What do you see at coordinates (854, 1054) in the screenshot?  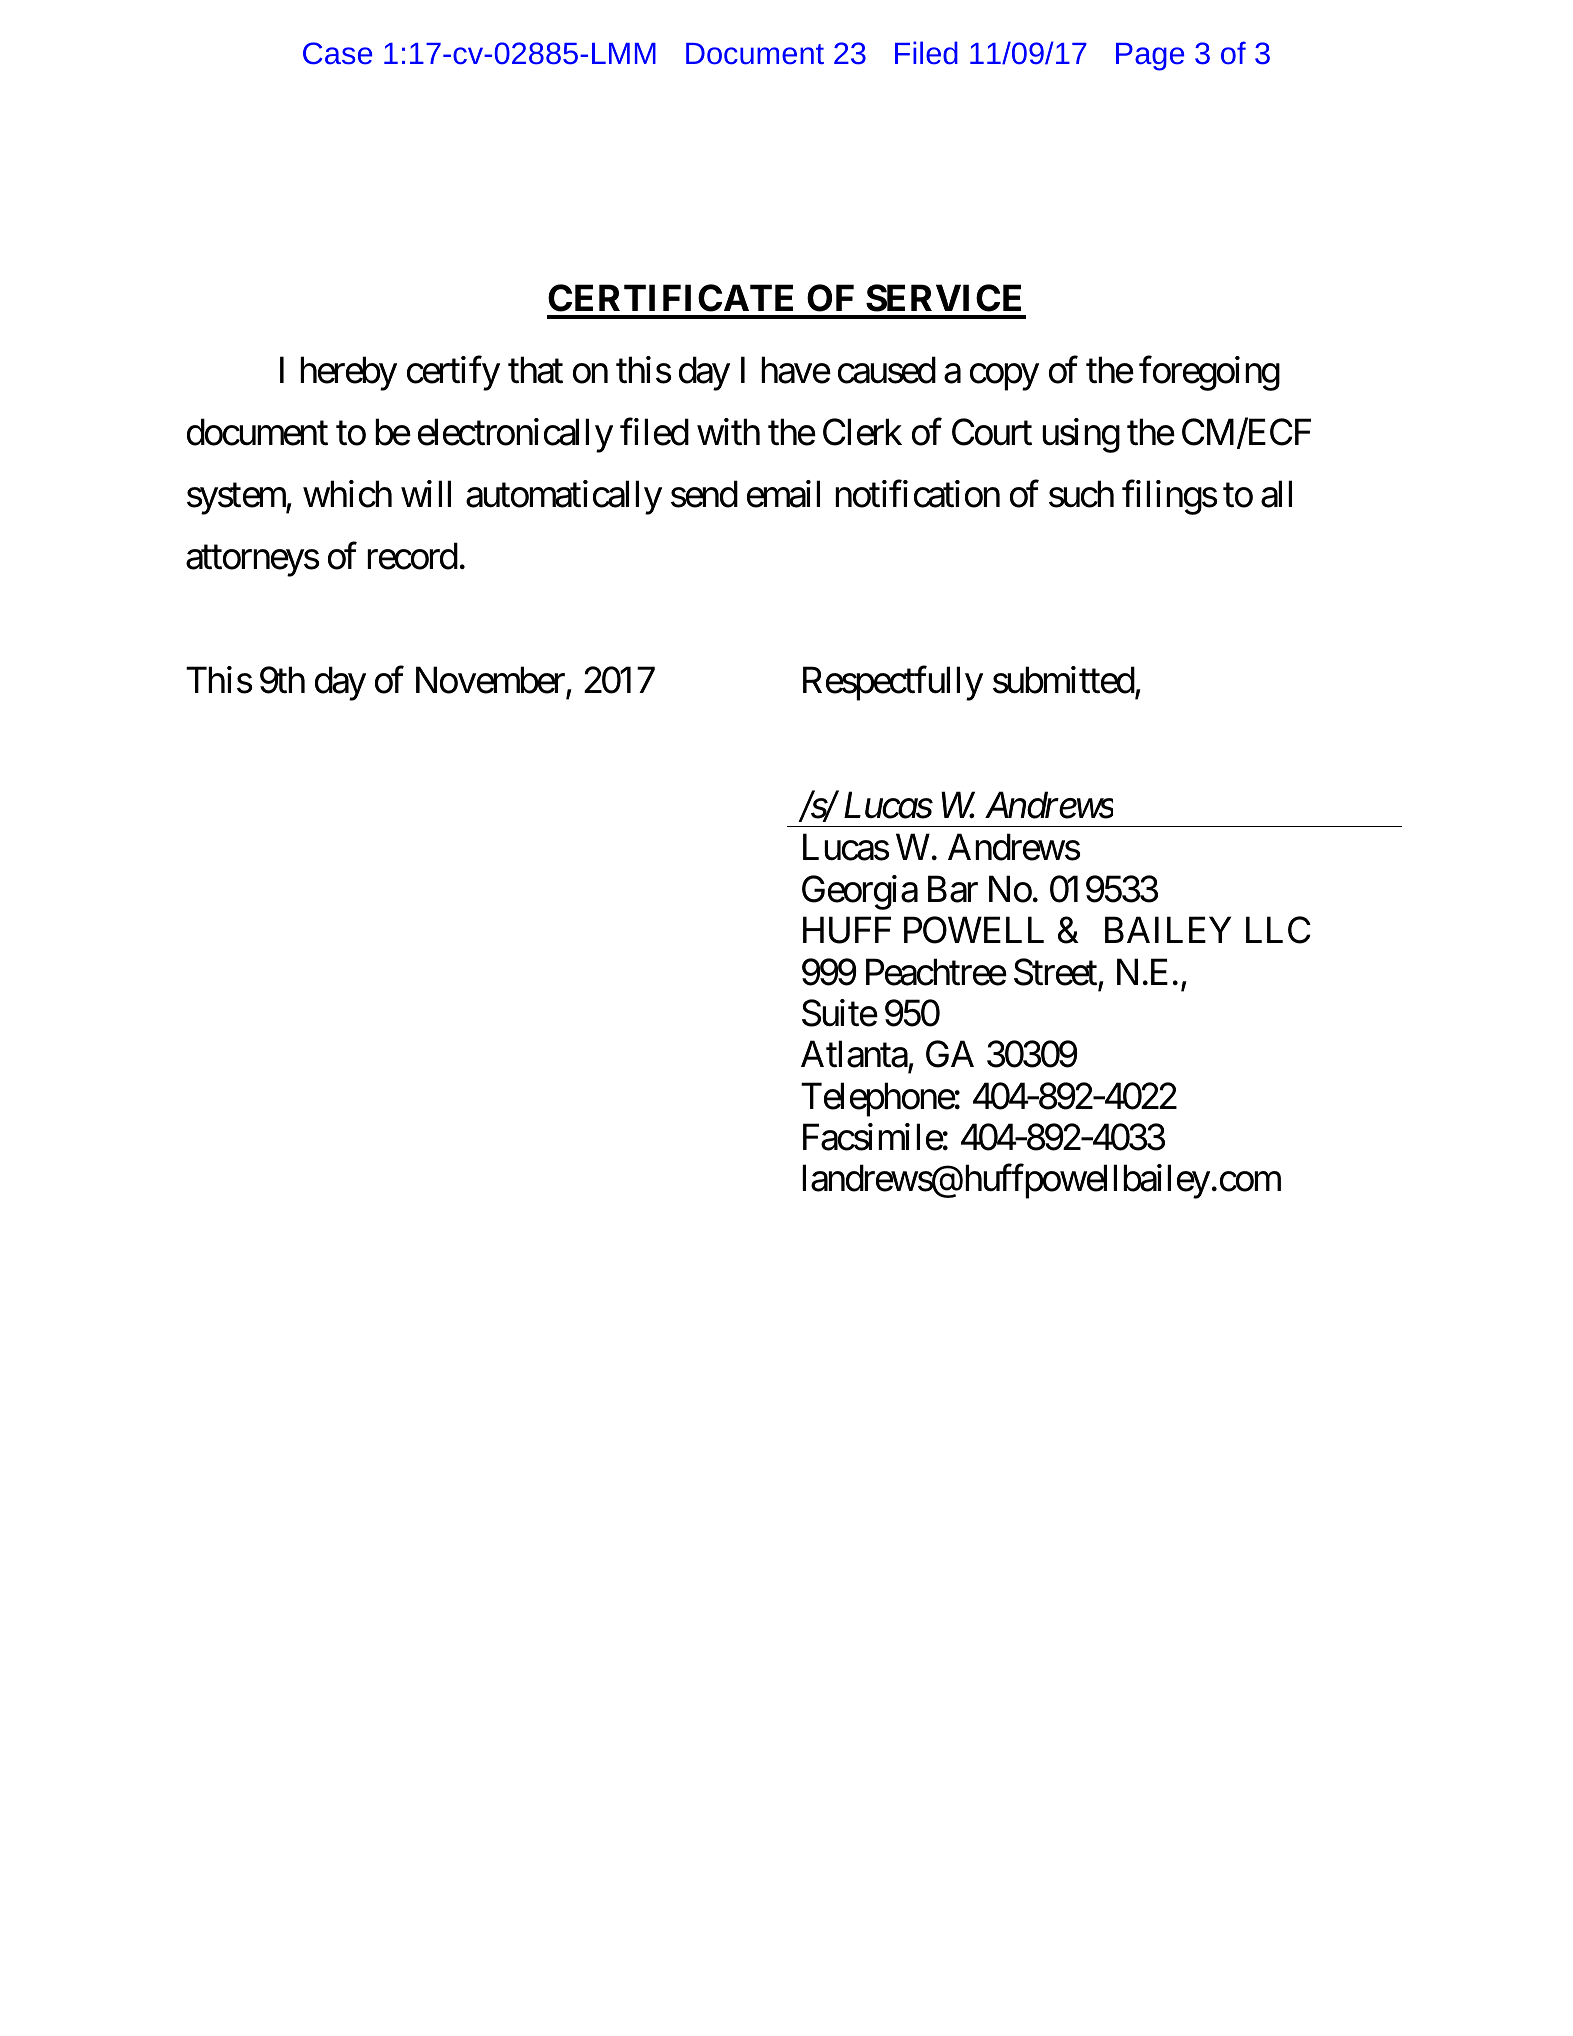 I see `Atlanta` at bounding box center [854, 1054].
